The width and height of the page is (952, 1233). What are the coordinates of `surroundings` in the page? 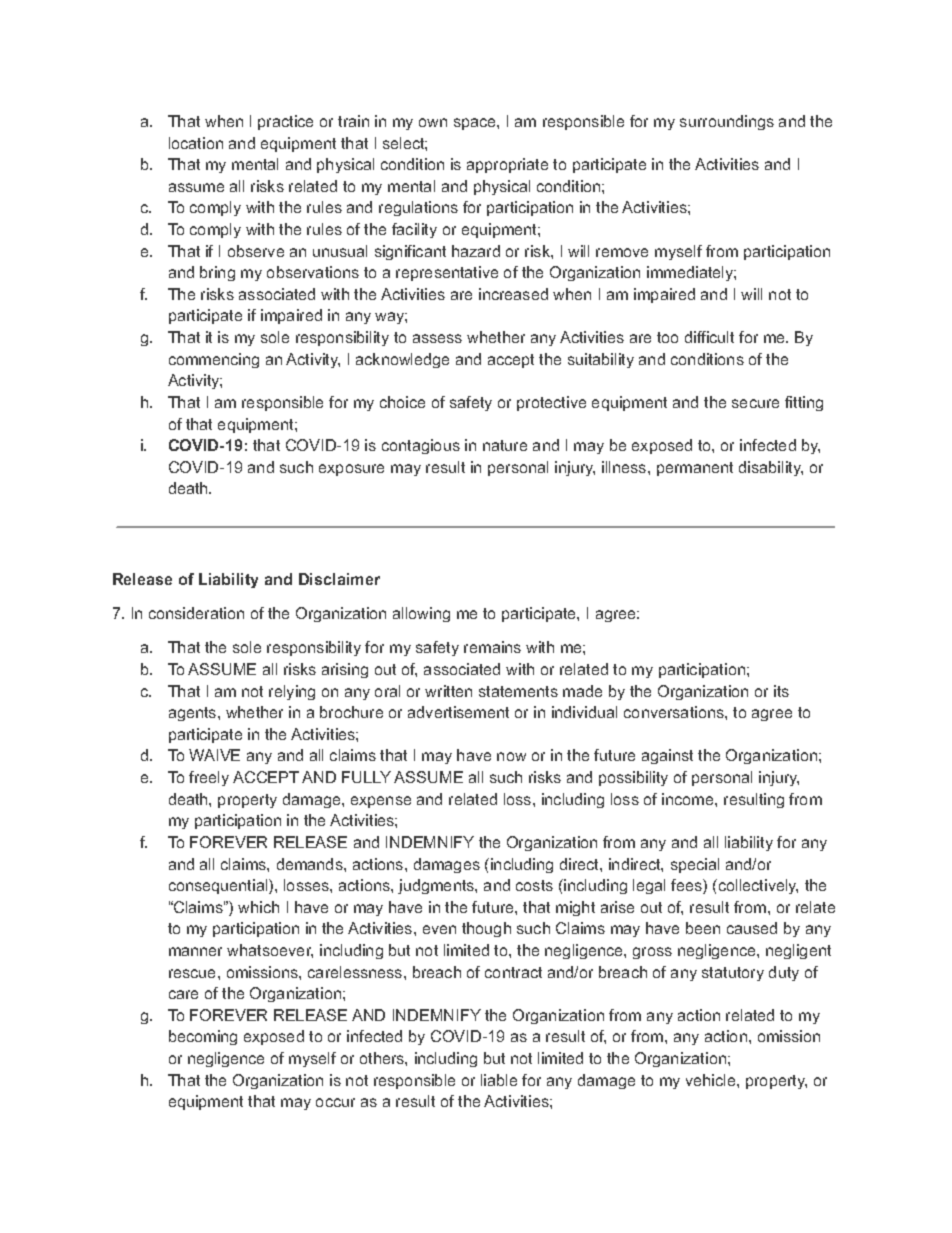 It's located at (727, 122).
